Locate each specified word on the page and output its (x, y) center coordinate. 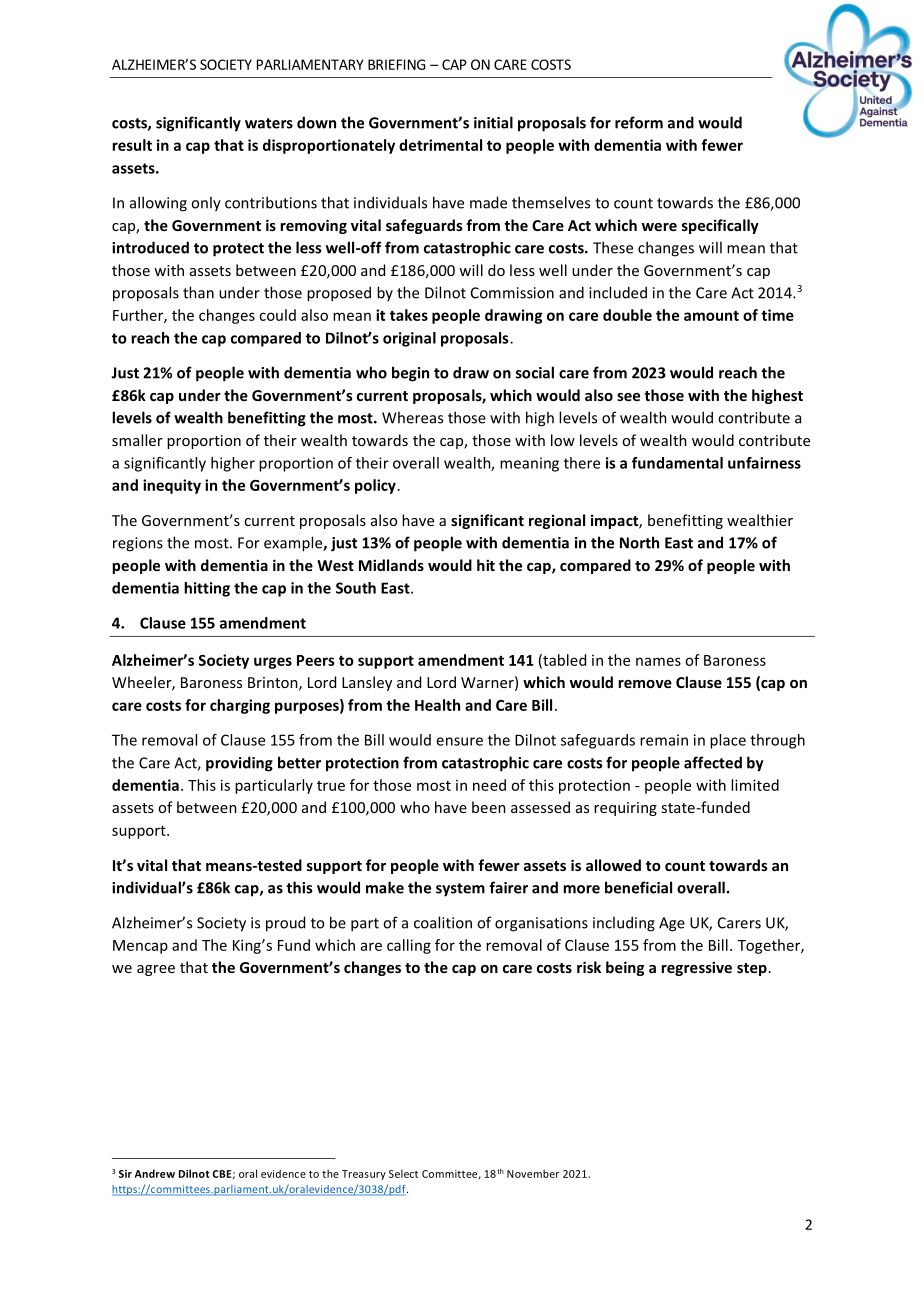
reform (639, 122)
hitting (207, 589)
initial (493, 122)
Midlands (391, 565)
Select (403, 1173)
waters (269, 123)
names (658, 661)
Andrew (155, 1173)
